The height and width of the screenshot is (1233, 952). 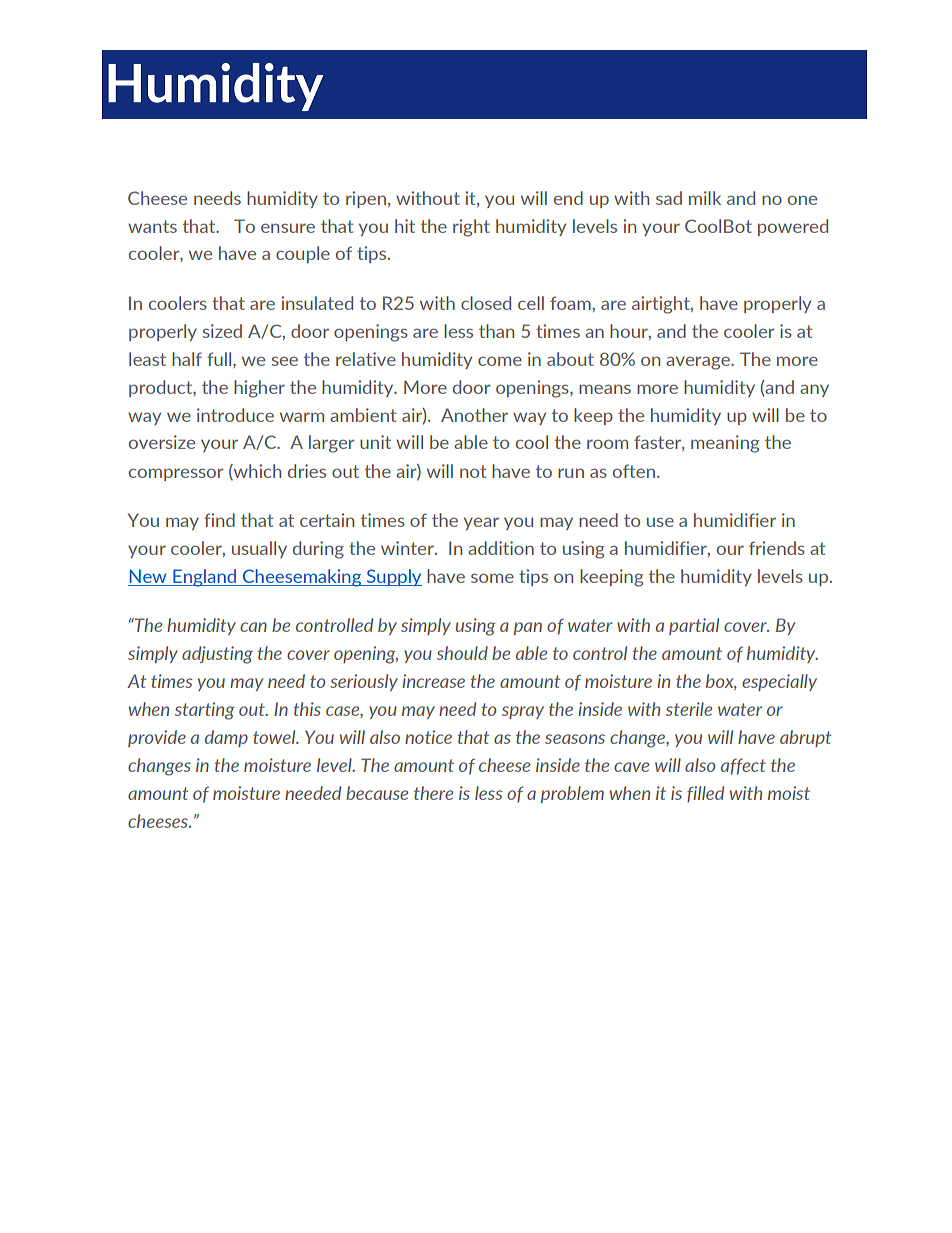 I want to click on ensure, so click(x=288, y=228).
